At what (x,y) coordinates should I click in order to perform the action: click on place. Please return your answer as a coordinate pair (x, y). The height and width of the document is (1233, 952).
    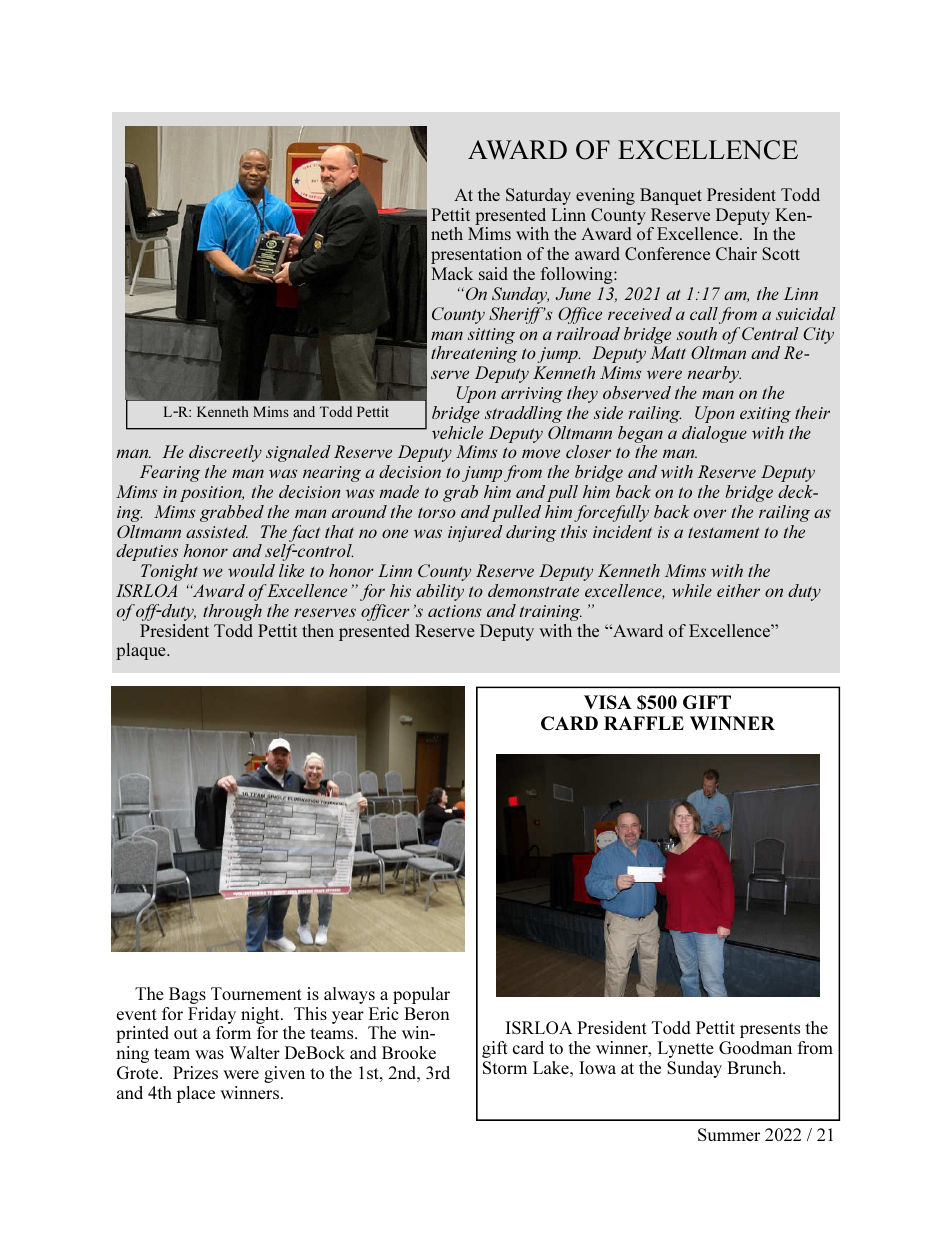
    Looking at the image, I should click on (195, 1094).
